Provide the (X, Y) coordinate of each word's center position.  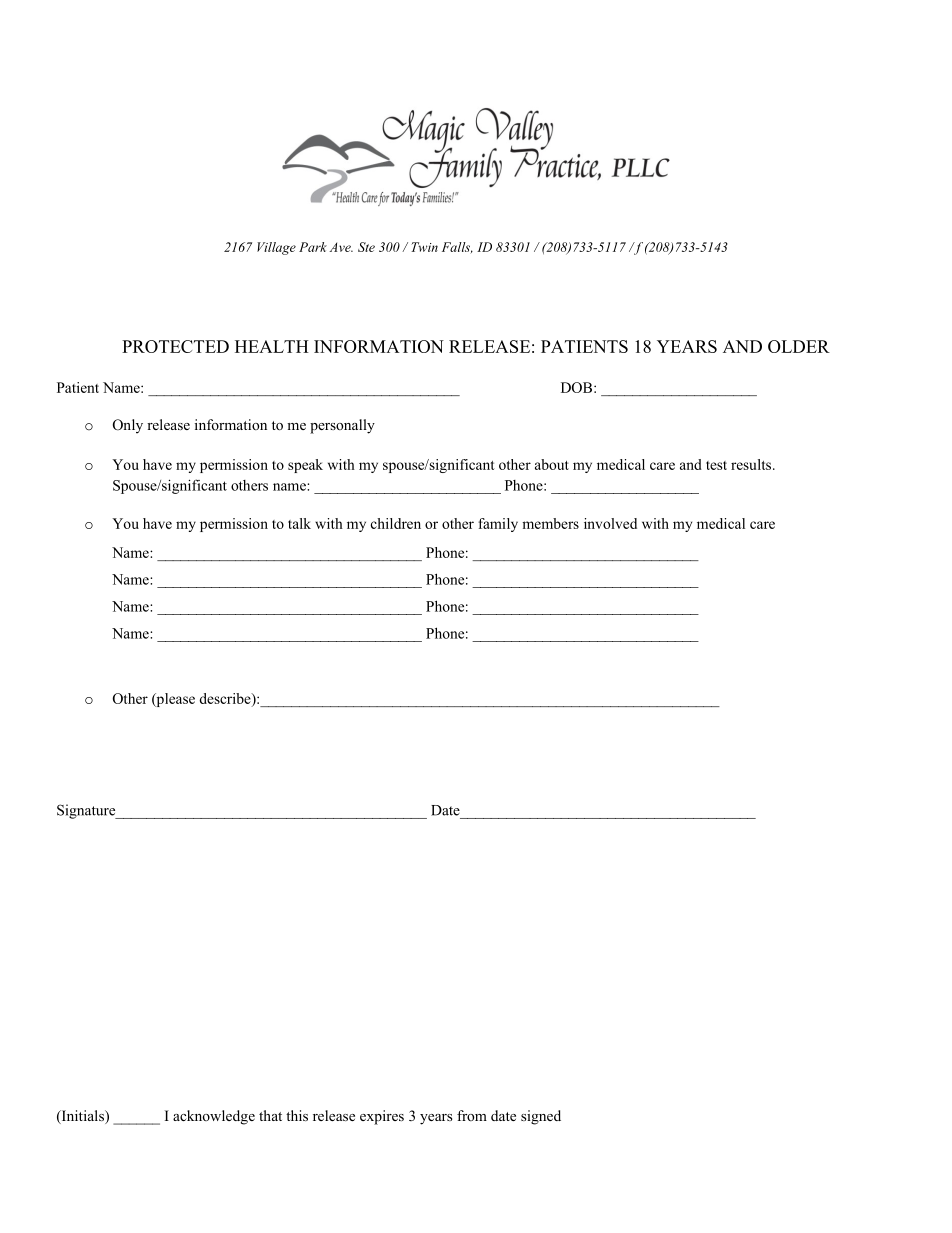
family (498, 525)
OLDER (799, 346)
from (472, 1115)
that (270, 1115)
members (550, 523)
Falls (457, 247)
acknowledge (214, 1117)
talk (299, 523)
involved (610, 523)
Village (276, 248)
